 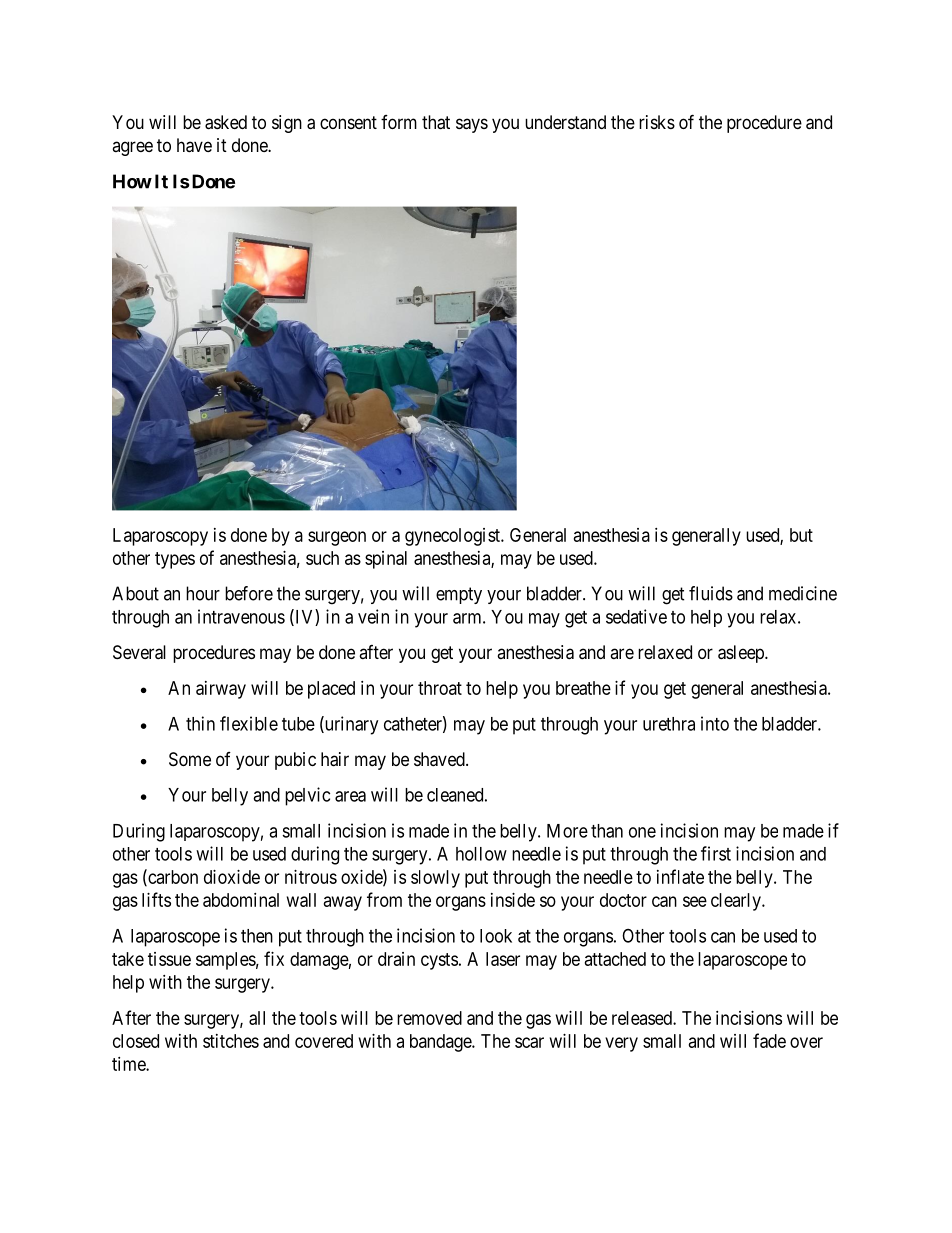 I want to click on surgeon, so click(x=337, y=538).
